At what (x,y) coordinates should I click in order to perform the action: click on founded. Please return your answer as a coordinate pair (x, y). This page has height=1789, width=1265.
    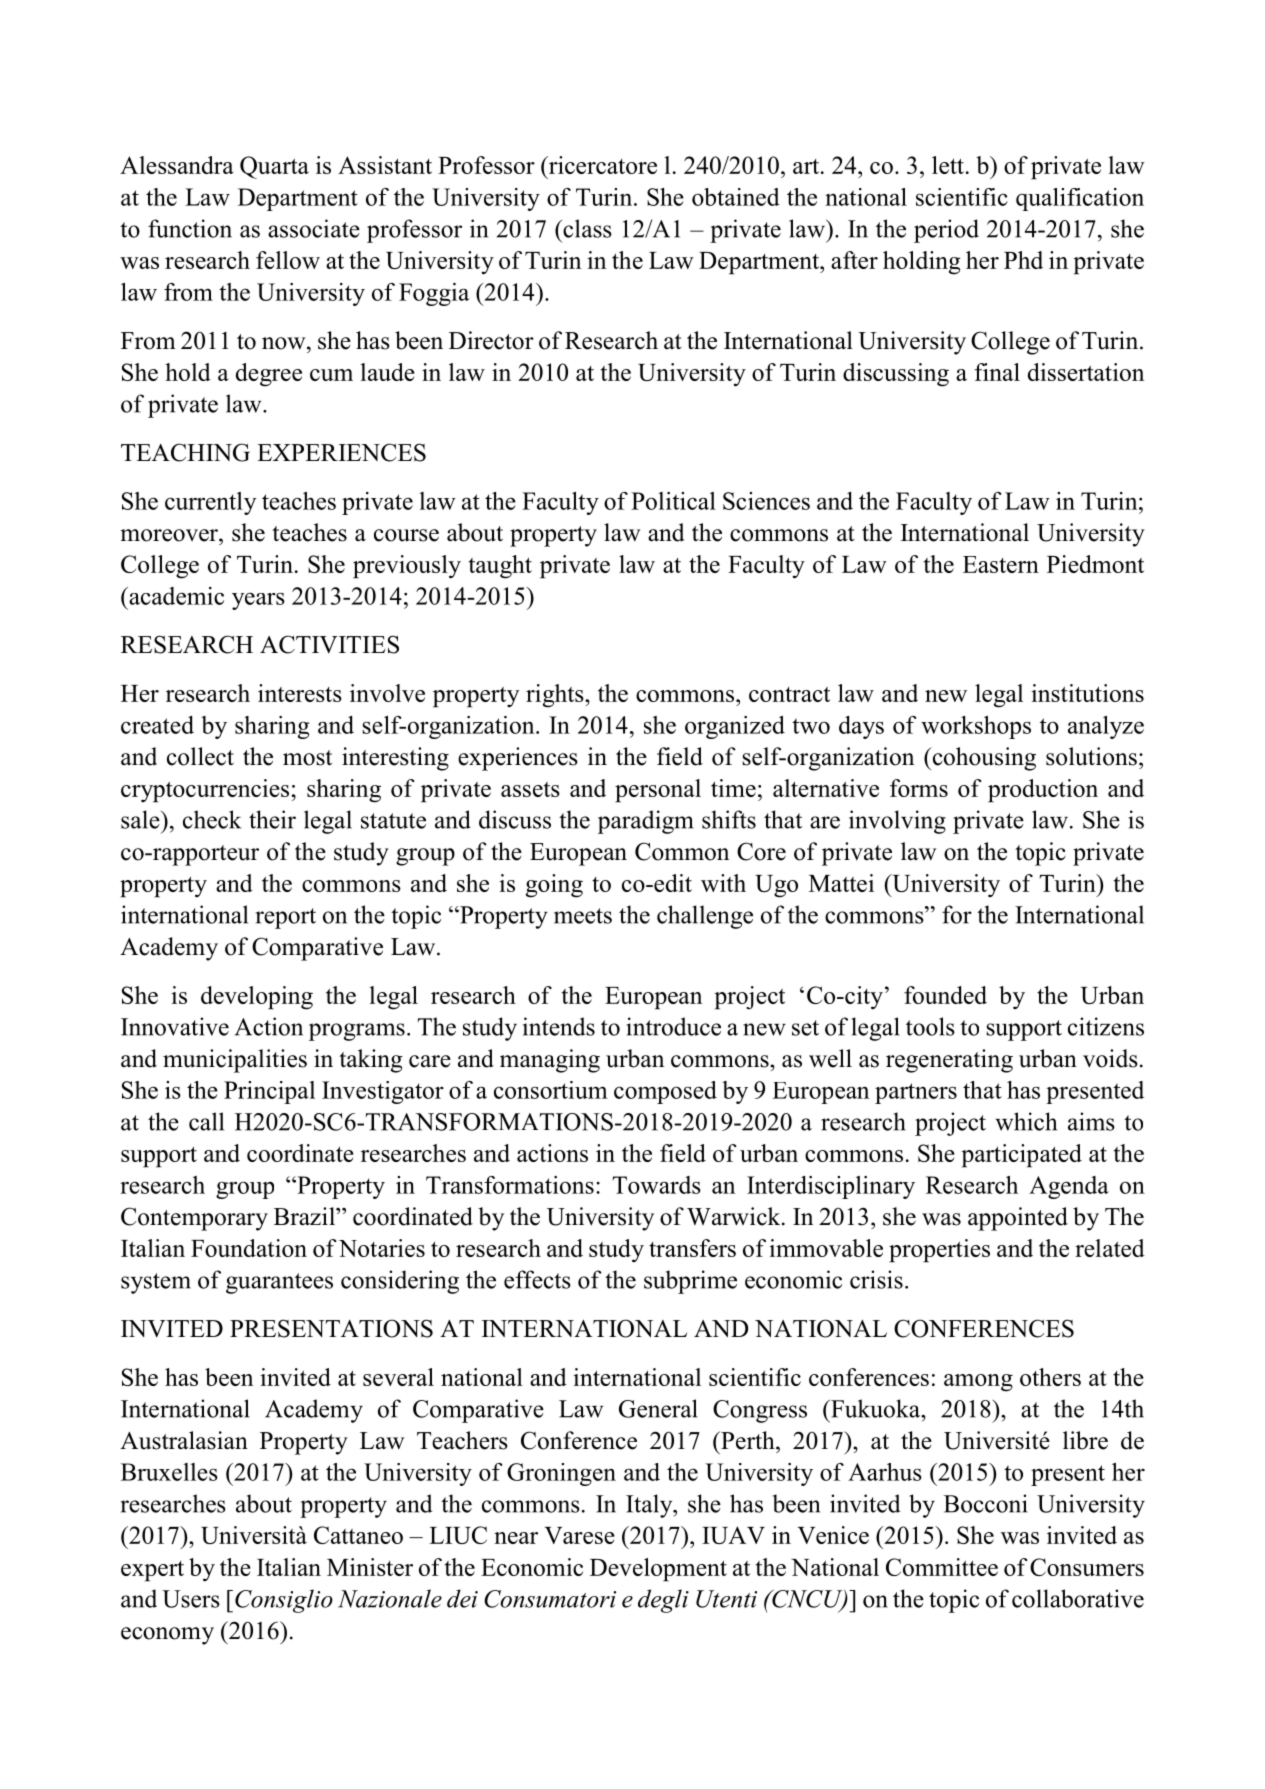
    Looking at the image, I should click on (945, 995).
